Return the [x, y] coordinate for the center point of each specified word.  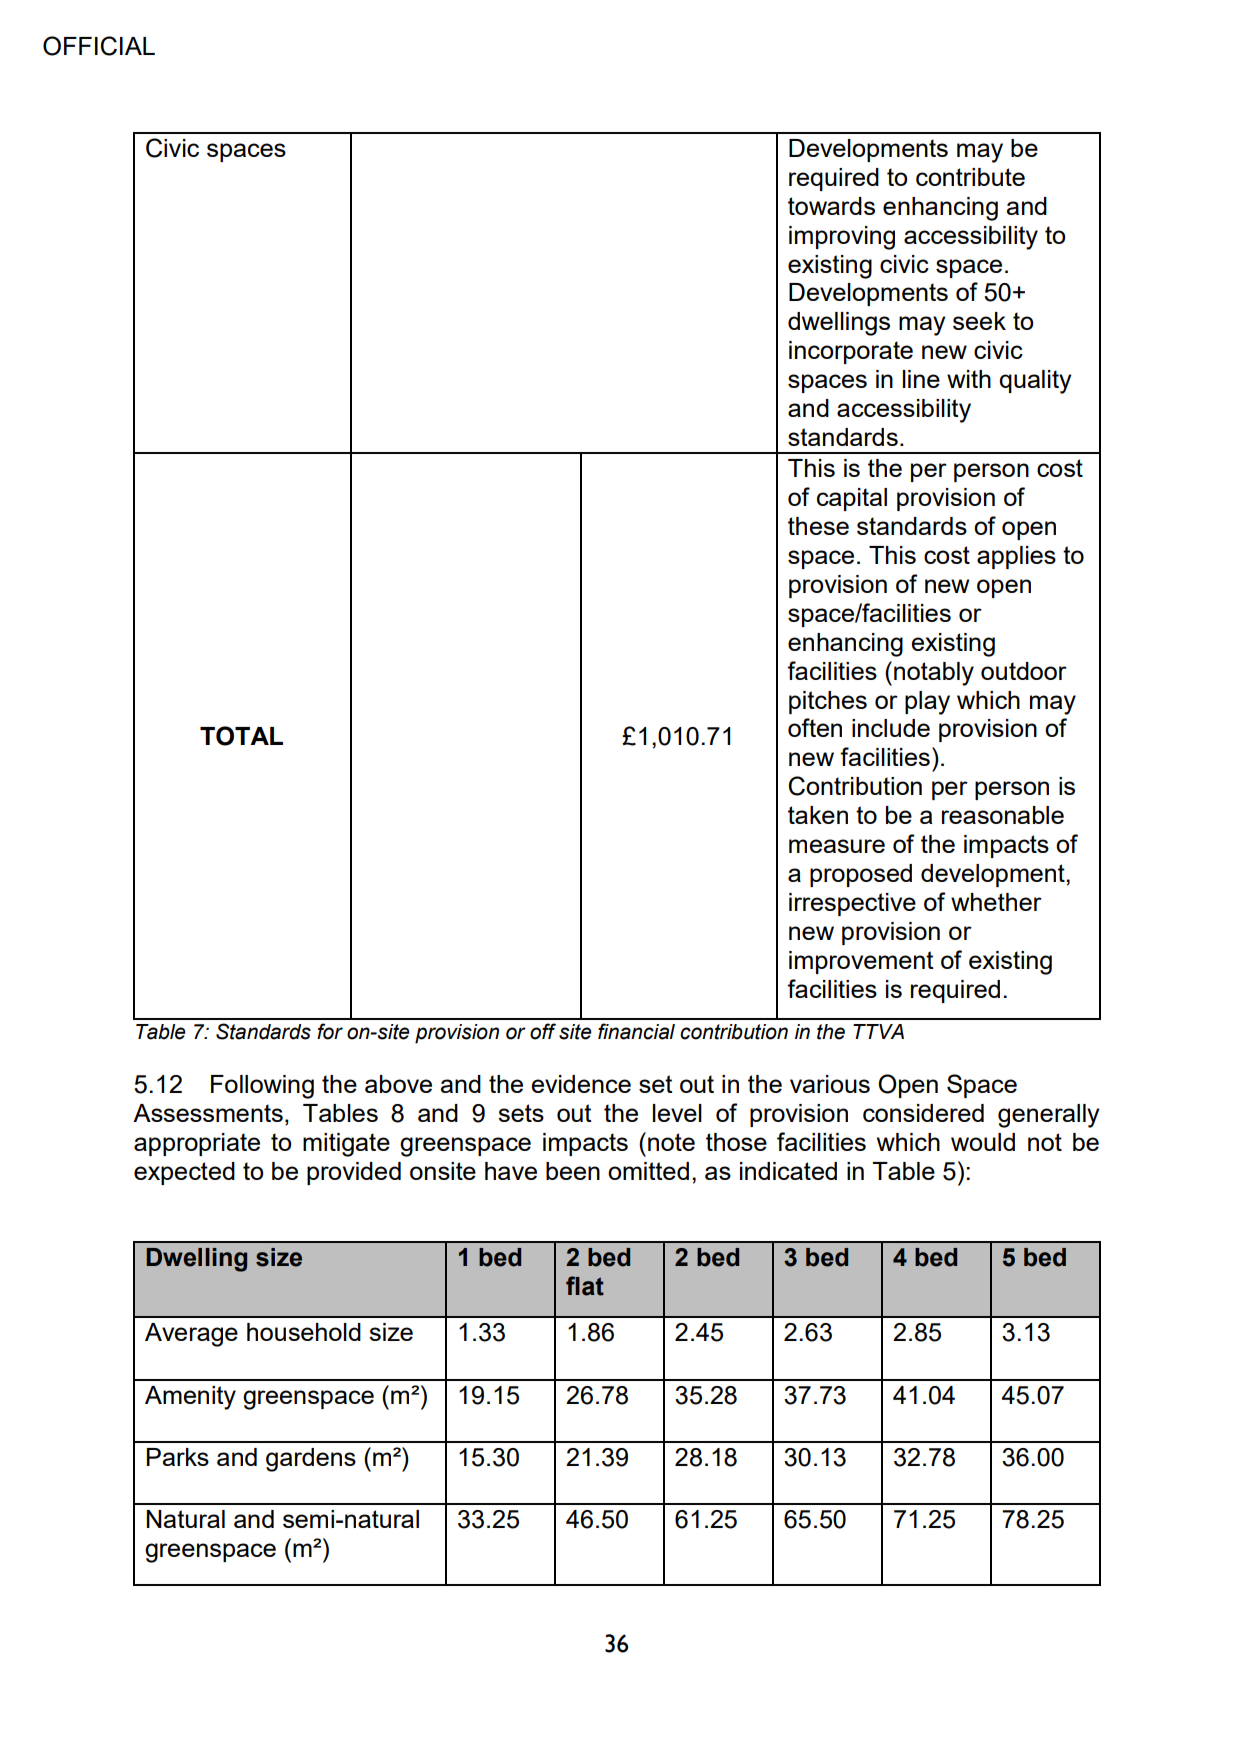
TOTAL [241, 736]
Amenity [190, 1398]
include [891, 728]
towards [831, 206]
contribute [970, 177]
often [815, 727]
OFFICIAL [99, 46]
